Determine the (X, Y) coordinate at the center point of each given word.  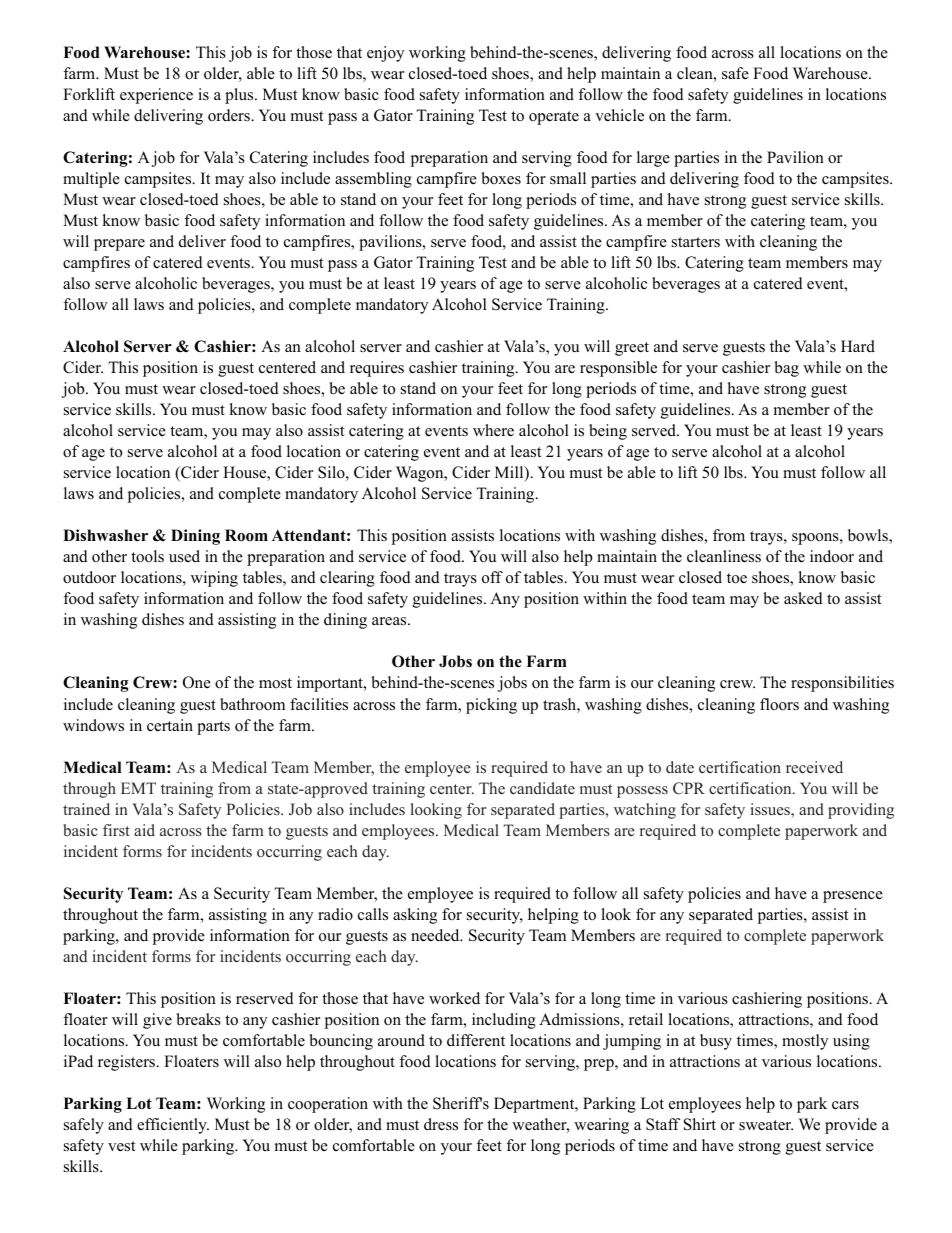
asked (803, 598)
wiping (214, 579)
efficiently (173, 1126)
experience (156, 96)
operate (554, 118)
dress (441, 1124)
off (492, 577)
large (653, 159)
